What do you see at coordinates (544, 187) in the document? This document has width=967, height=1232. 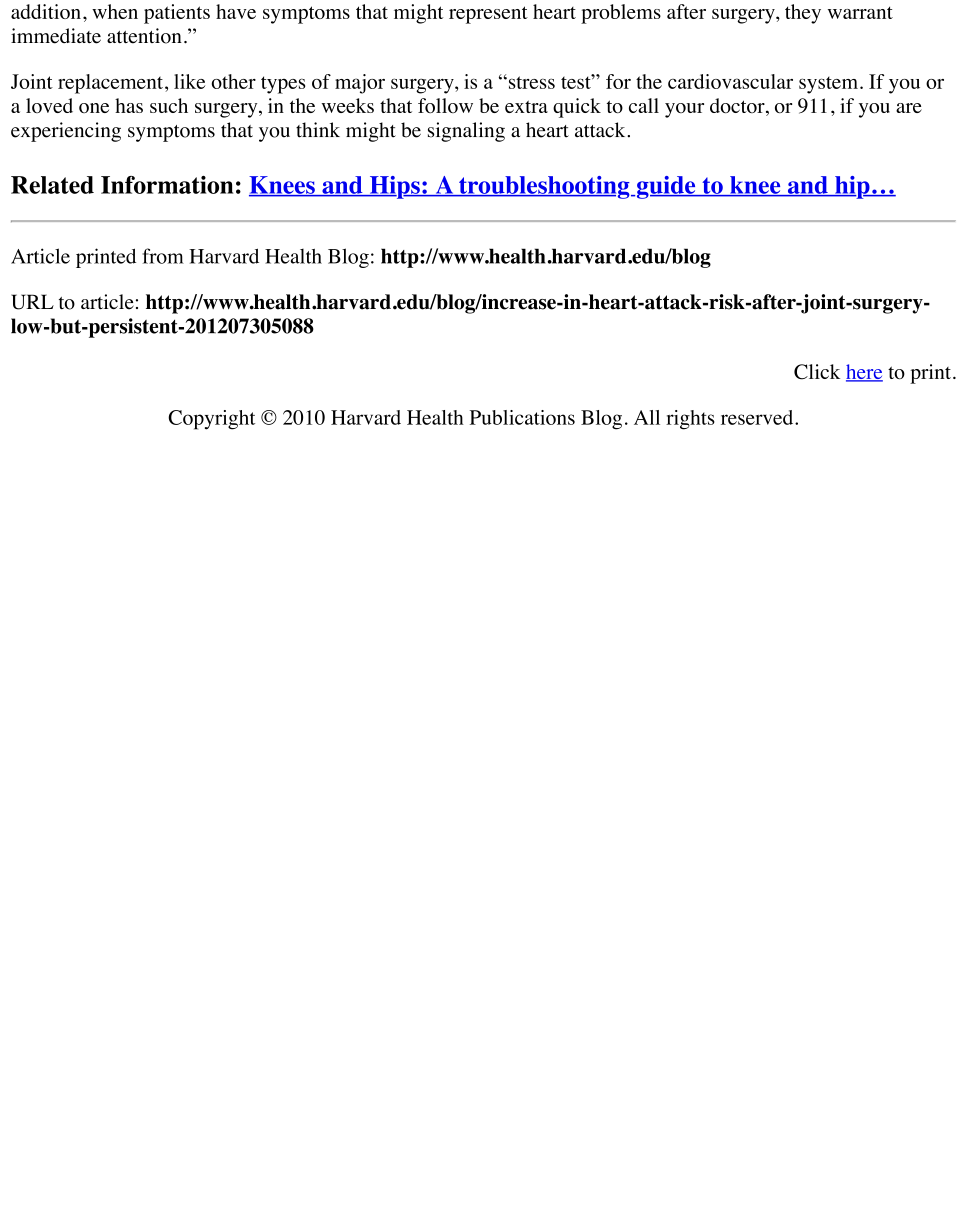 I see `troubleshooting` at bounding box center [544, 187].
